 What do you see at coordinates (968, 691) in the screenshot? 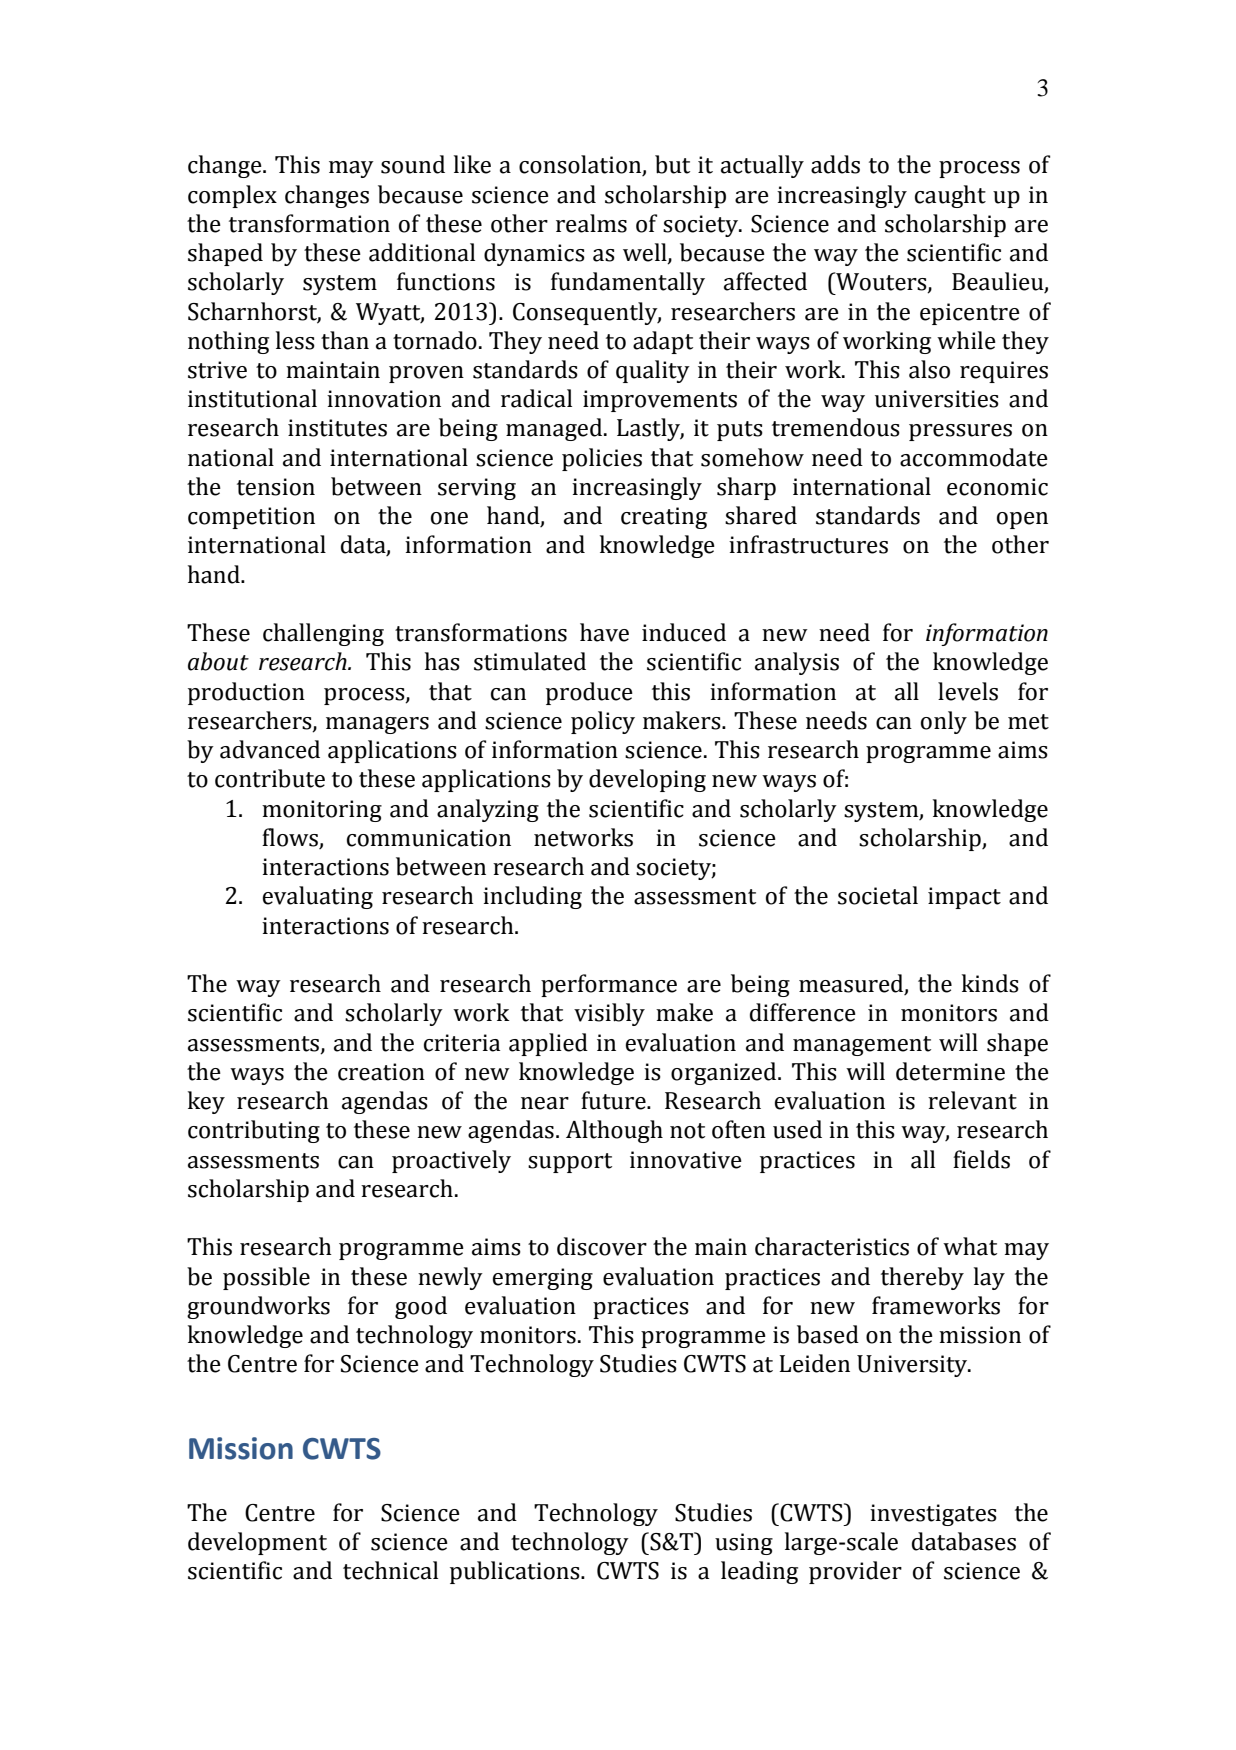
I see `levels` at bounding box center [968, 691].
